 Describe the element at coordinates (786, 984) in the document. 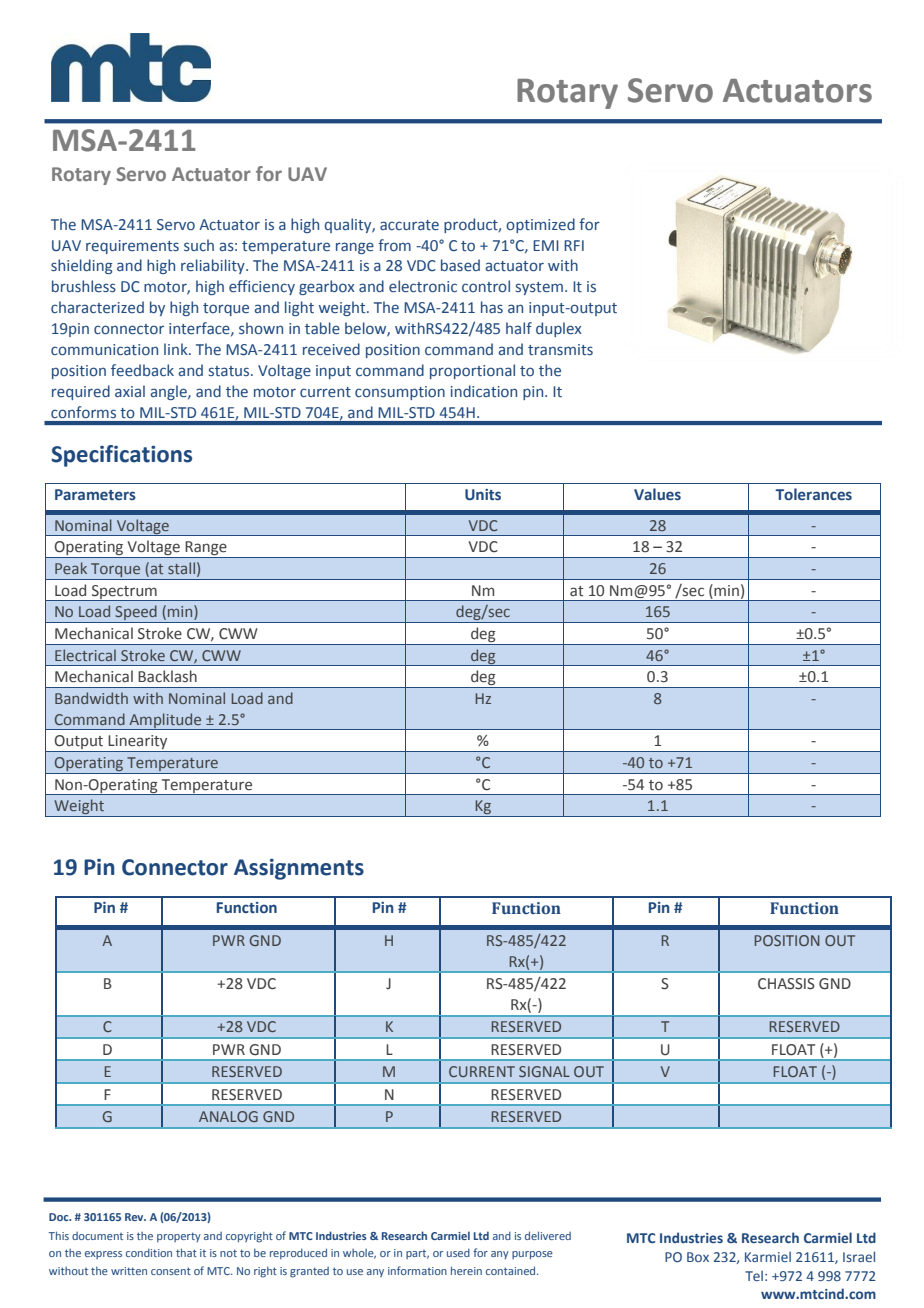

I see `CHASSIS` at that location.
